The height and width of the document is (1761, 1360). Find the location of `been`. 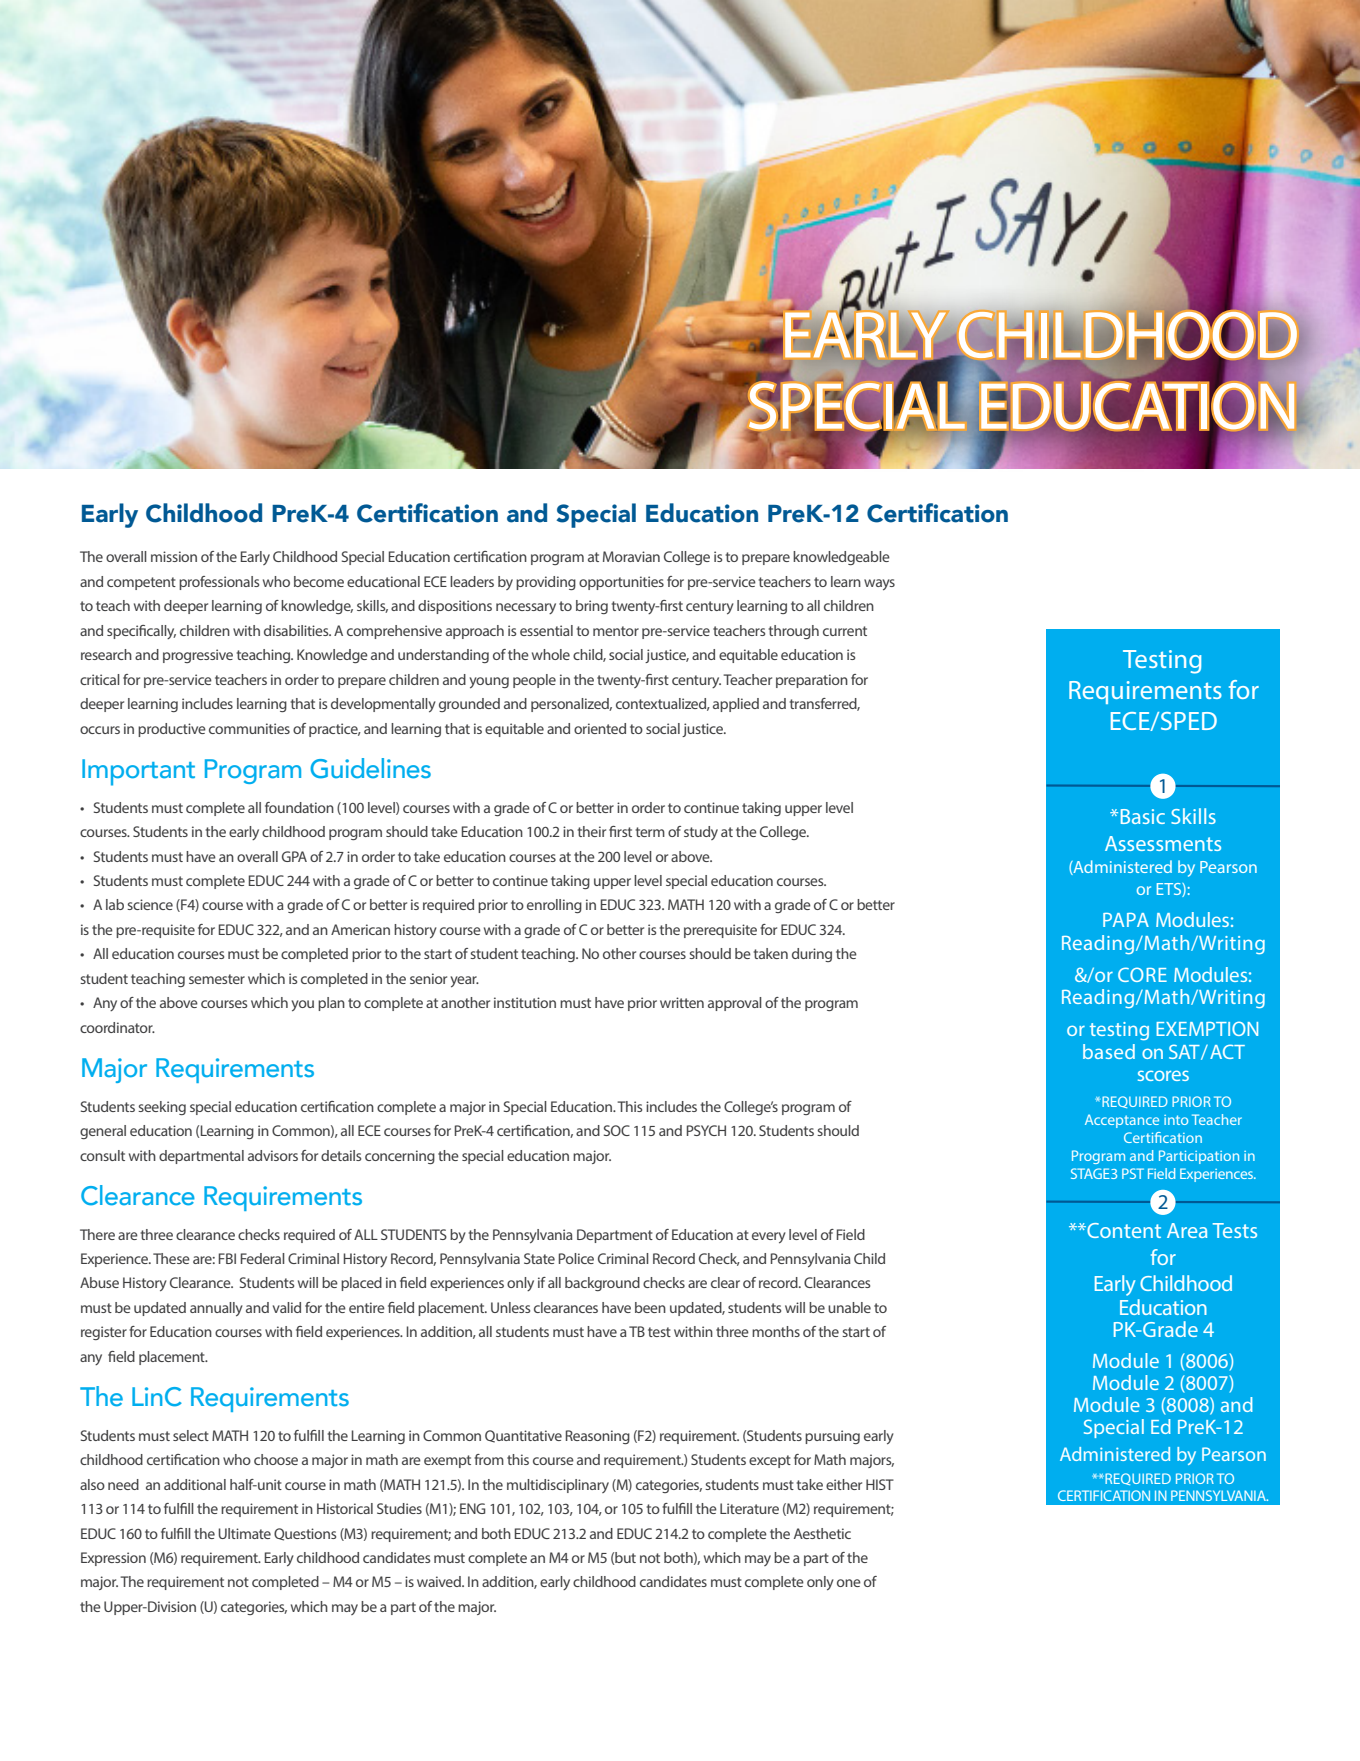

been is located at coordinates (650, 1307).
